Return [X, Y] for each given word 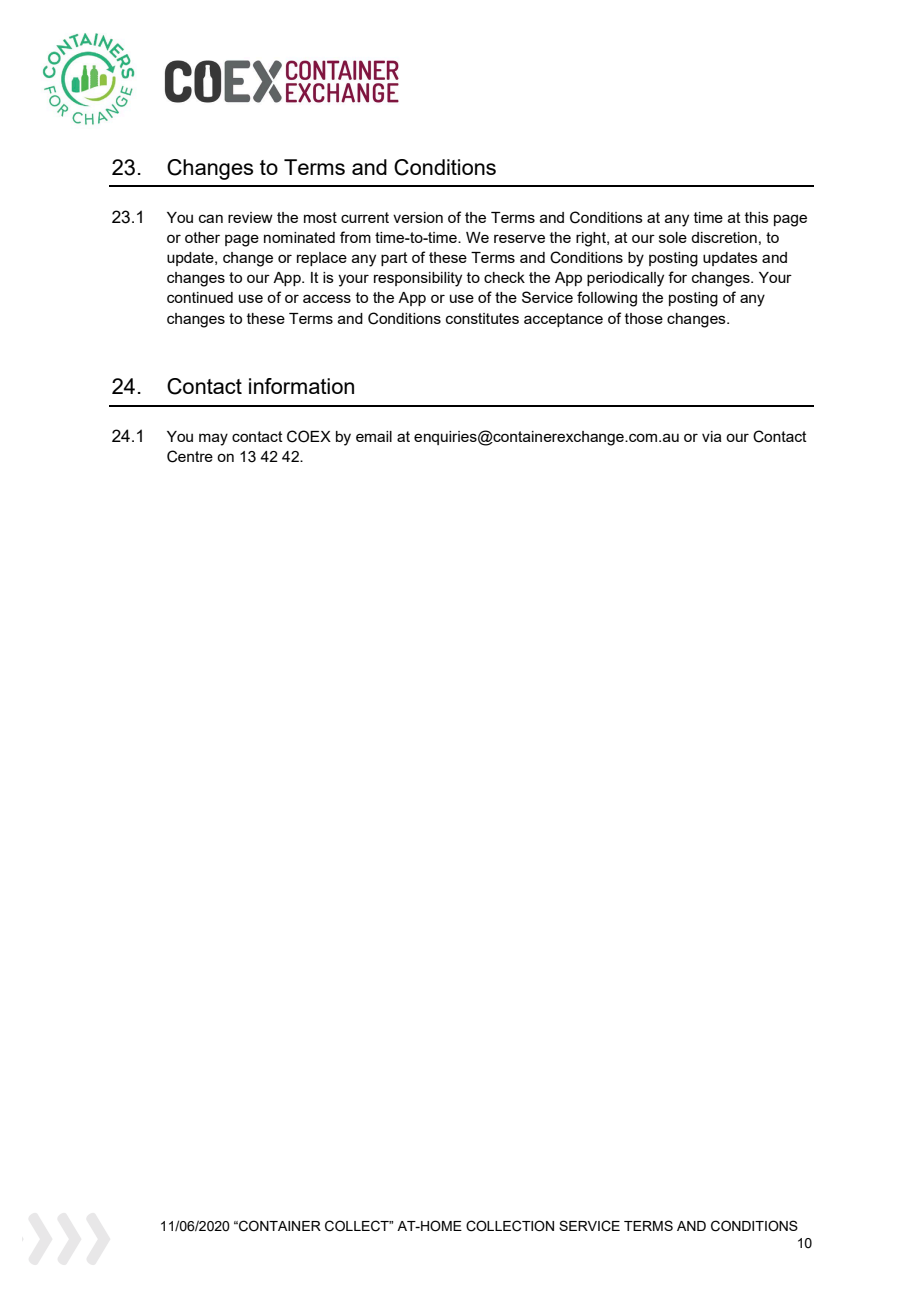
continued [200, 297]
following [607, 299]
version [418, 217]
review [250, 217]
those [644, 318]
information [301, 386]
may [213, 439]
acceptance [563, 320]
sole [673, 237]
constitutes [482, 318]
